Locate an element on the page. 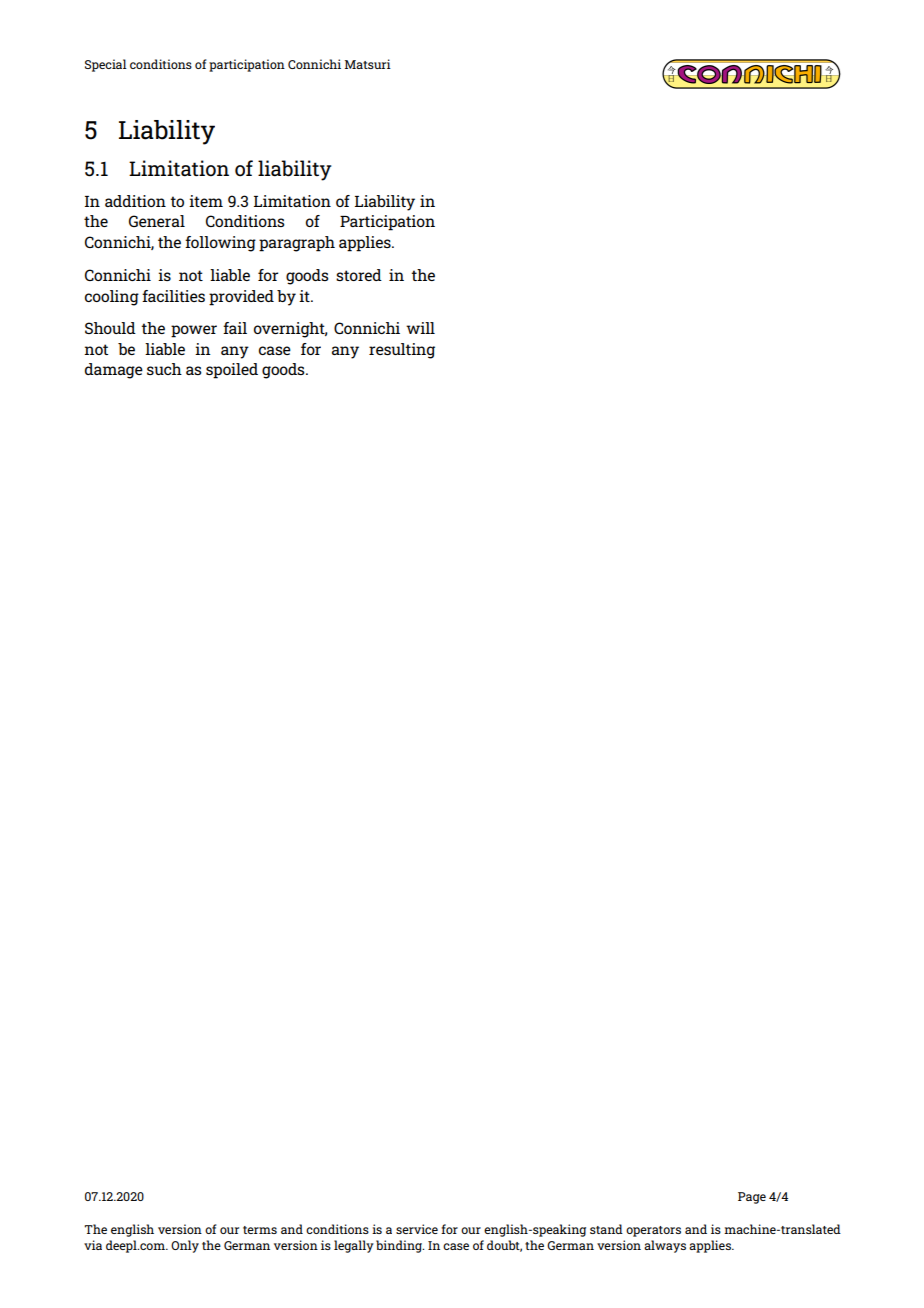  Only is located at coordinates (185, 1246).
